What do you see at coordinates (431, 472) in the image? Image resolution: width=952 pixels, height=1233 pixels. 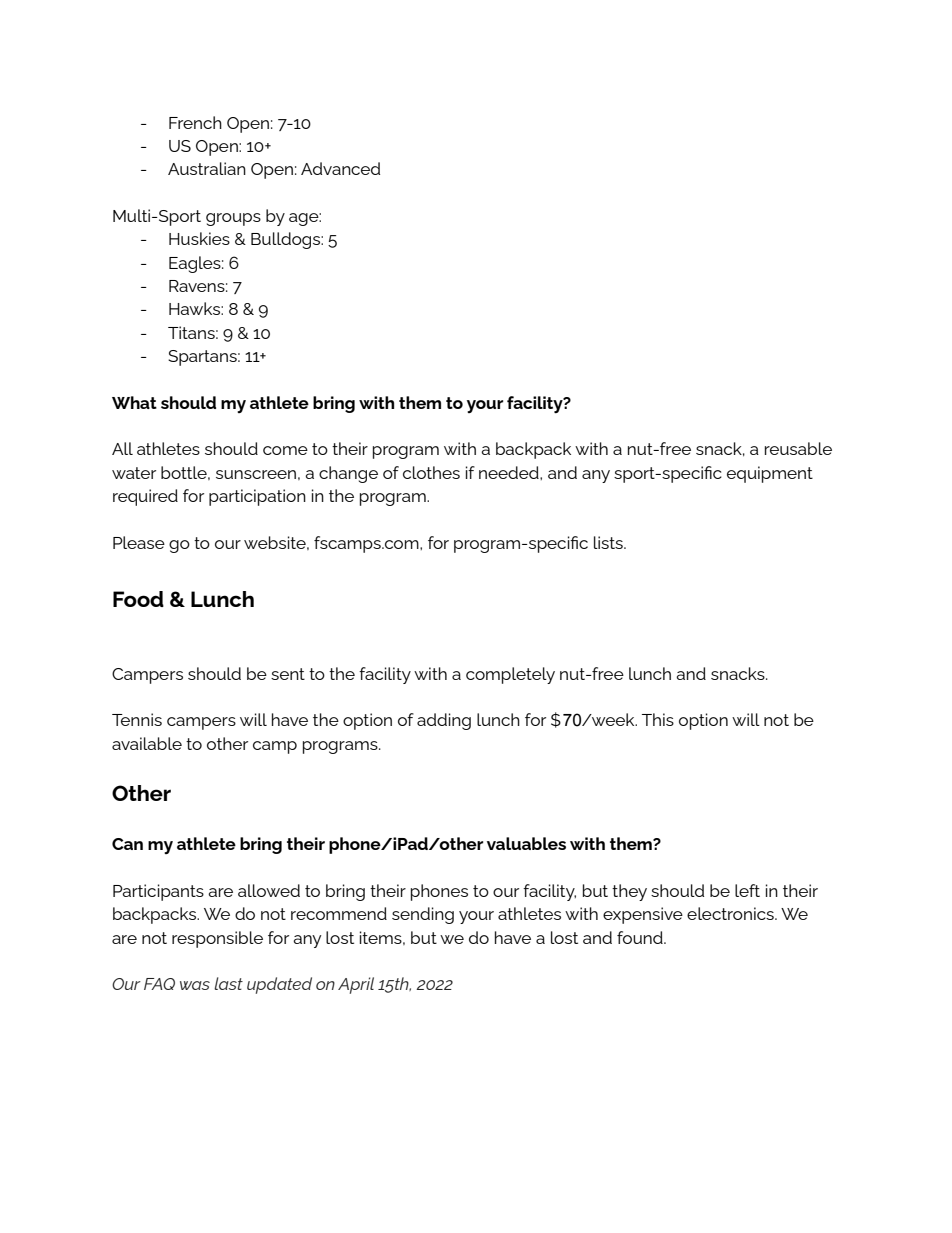 I see `clothes` at bounding box center [431, 472].
